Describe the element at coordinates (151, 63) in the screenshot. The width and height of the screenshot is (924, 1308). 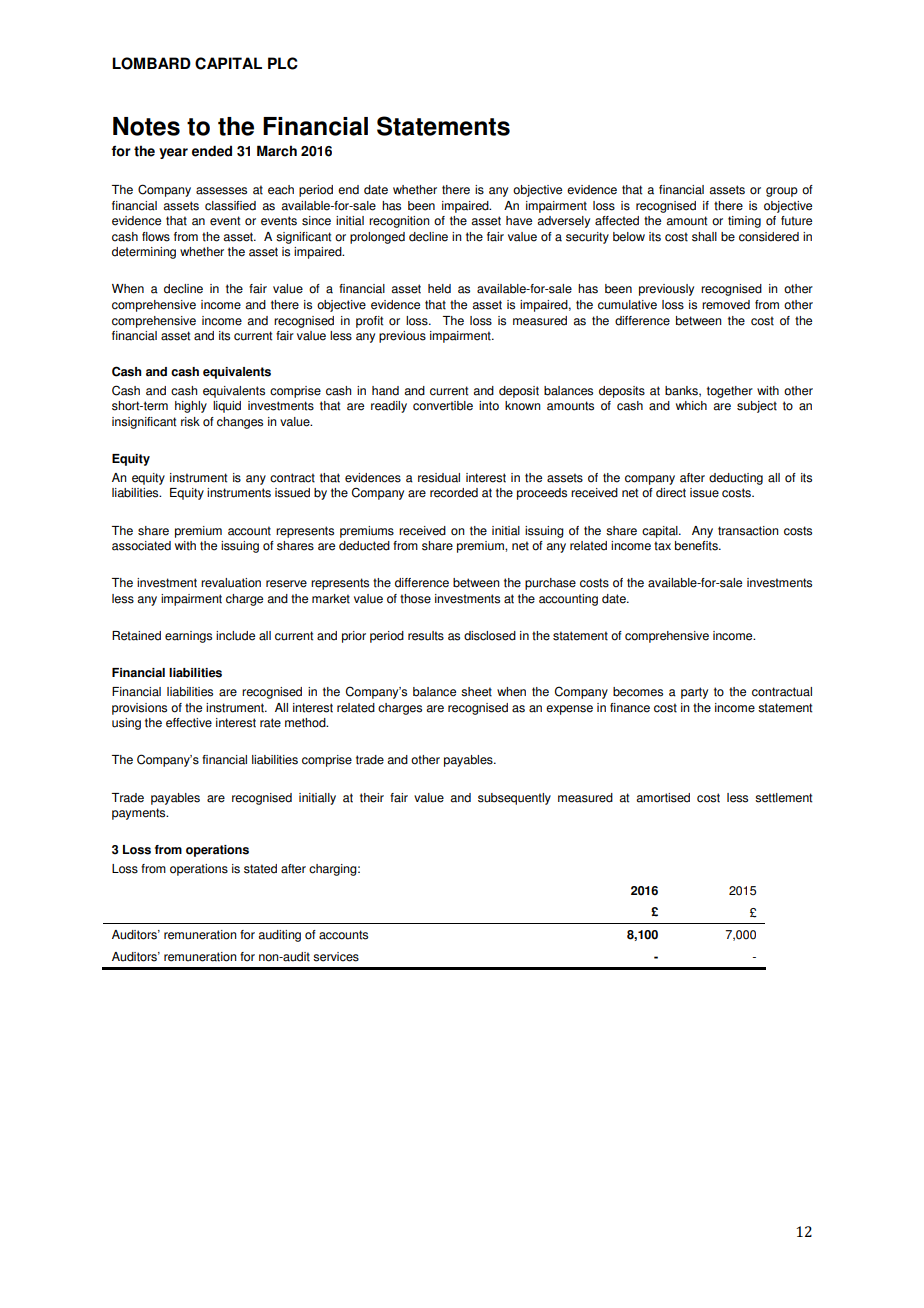
I see `LOMBARD` at that location.
